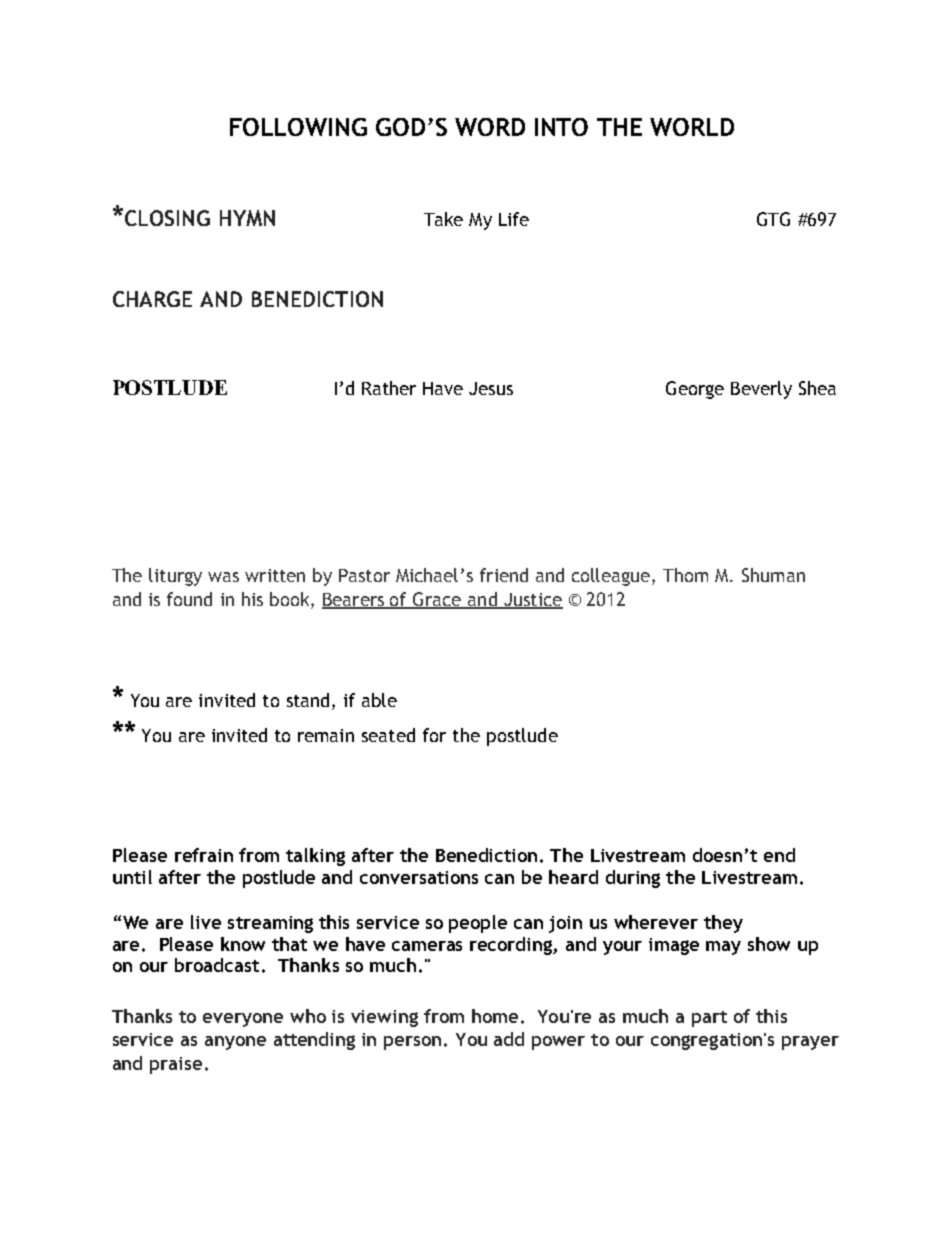 This screenshot has width=952, height=1233. What do you see at coordinates (490, 127) in the screenshot?
I see `WORD` at bounding box center [490, 127].
